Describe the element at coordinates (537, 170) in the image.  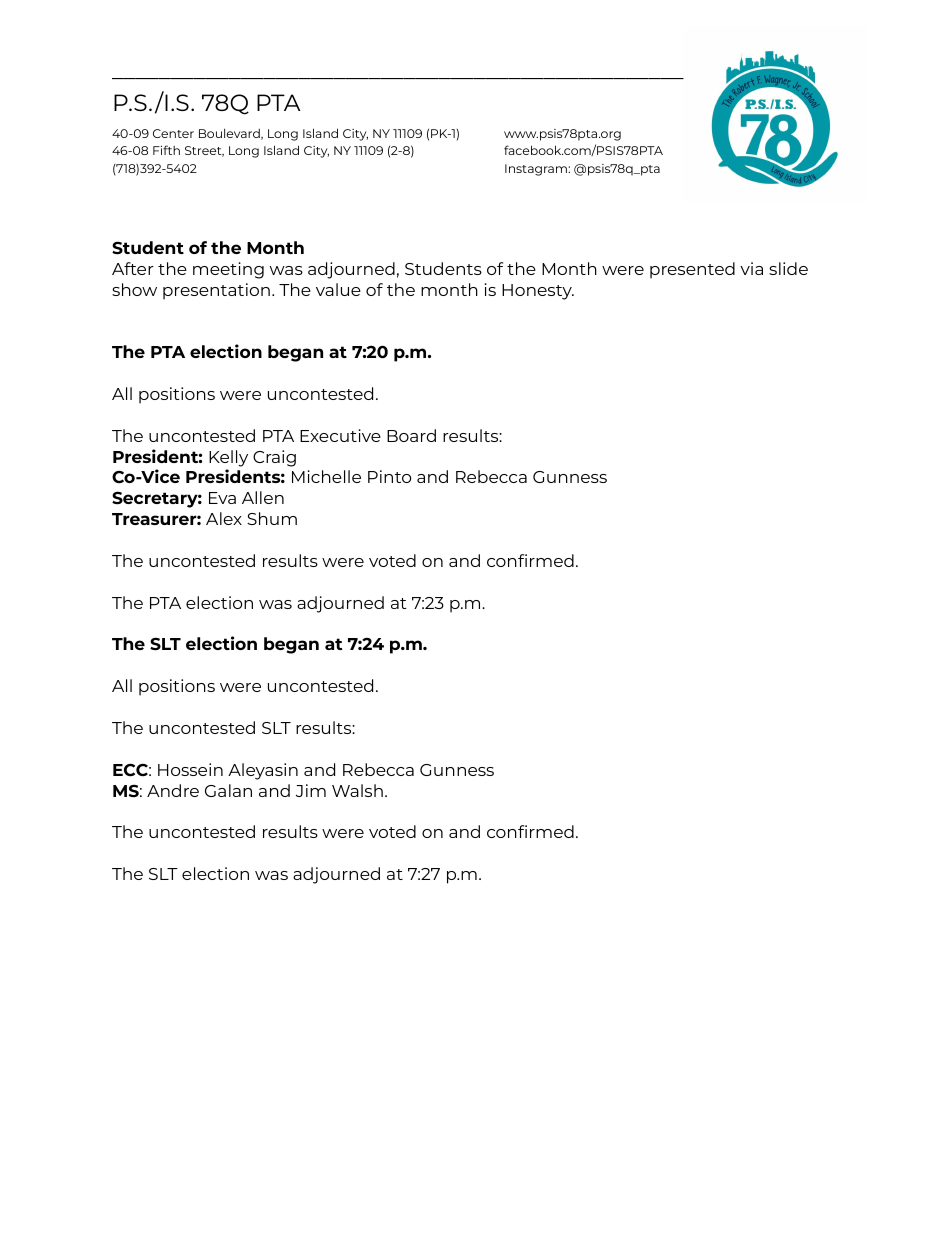
I see `Instagram` at that location.
